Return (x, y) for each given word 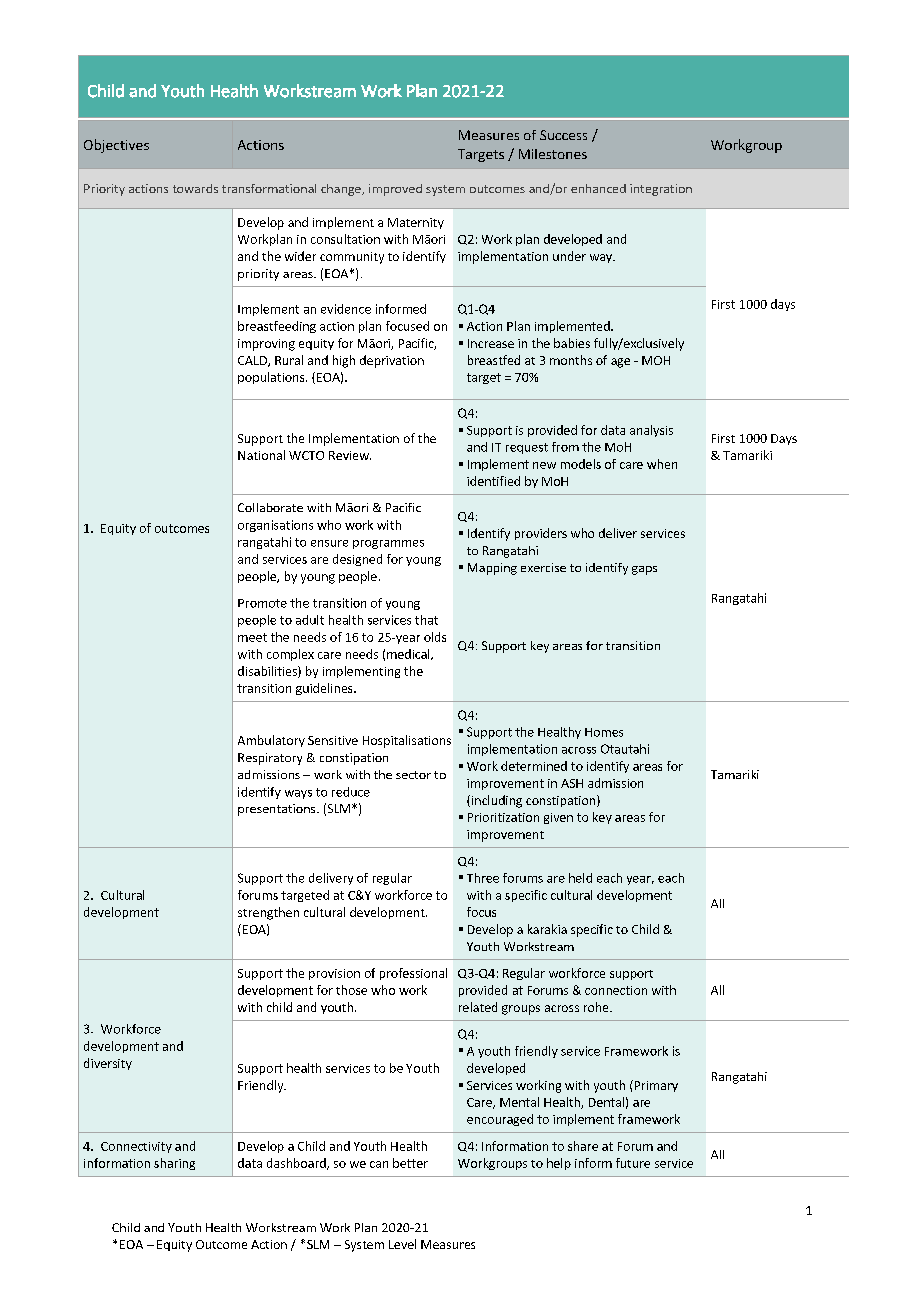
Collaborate (270, 507)
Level (402, 1244)
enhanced (598, 188)
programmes (388, 544)
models (581, 464)
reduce (351, 792)
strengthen (268, 913)
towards (195, 188)
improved (395, 190)
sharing (174, 1164)
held (580, 878)
